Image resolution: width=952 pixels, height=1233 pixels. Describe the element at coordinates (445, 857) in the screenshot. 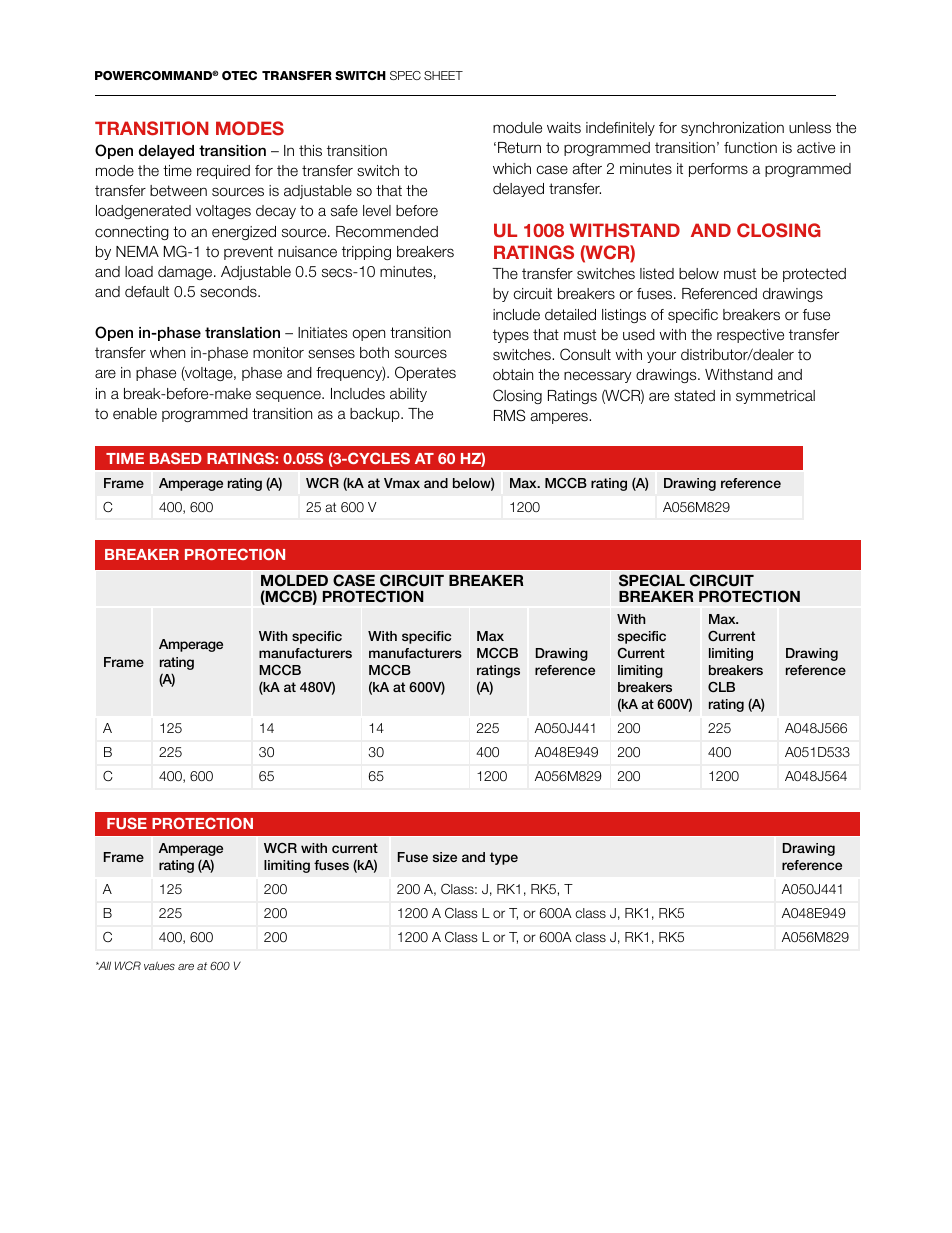

I see `size` at that location.
